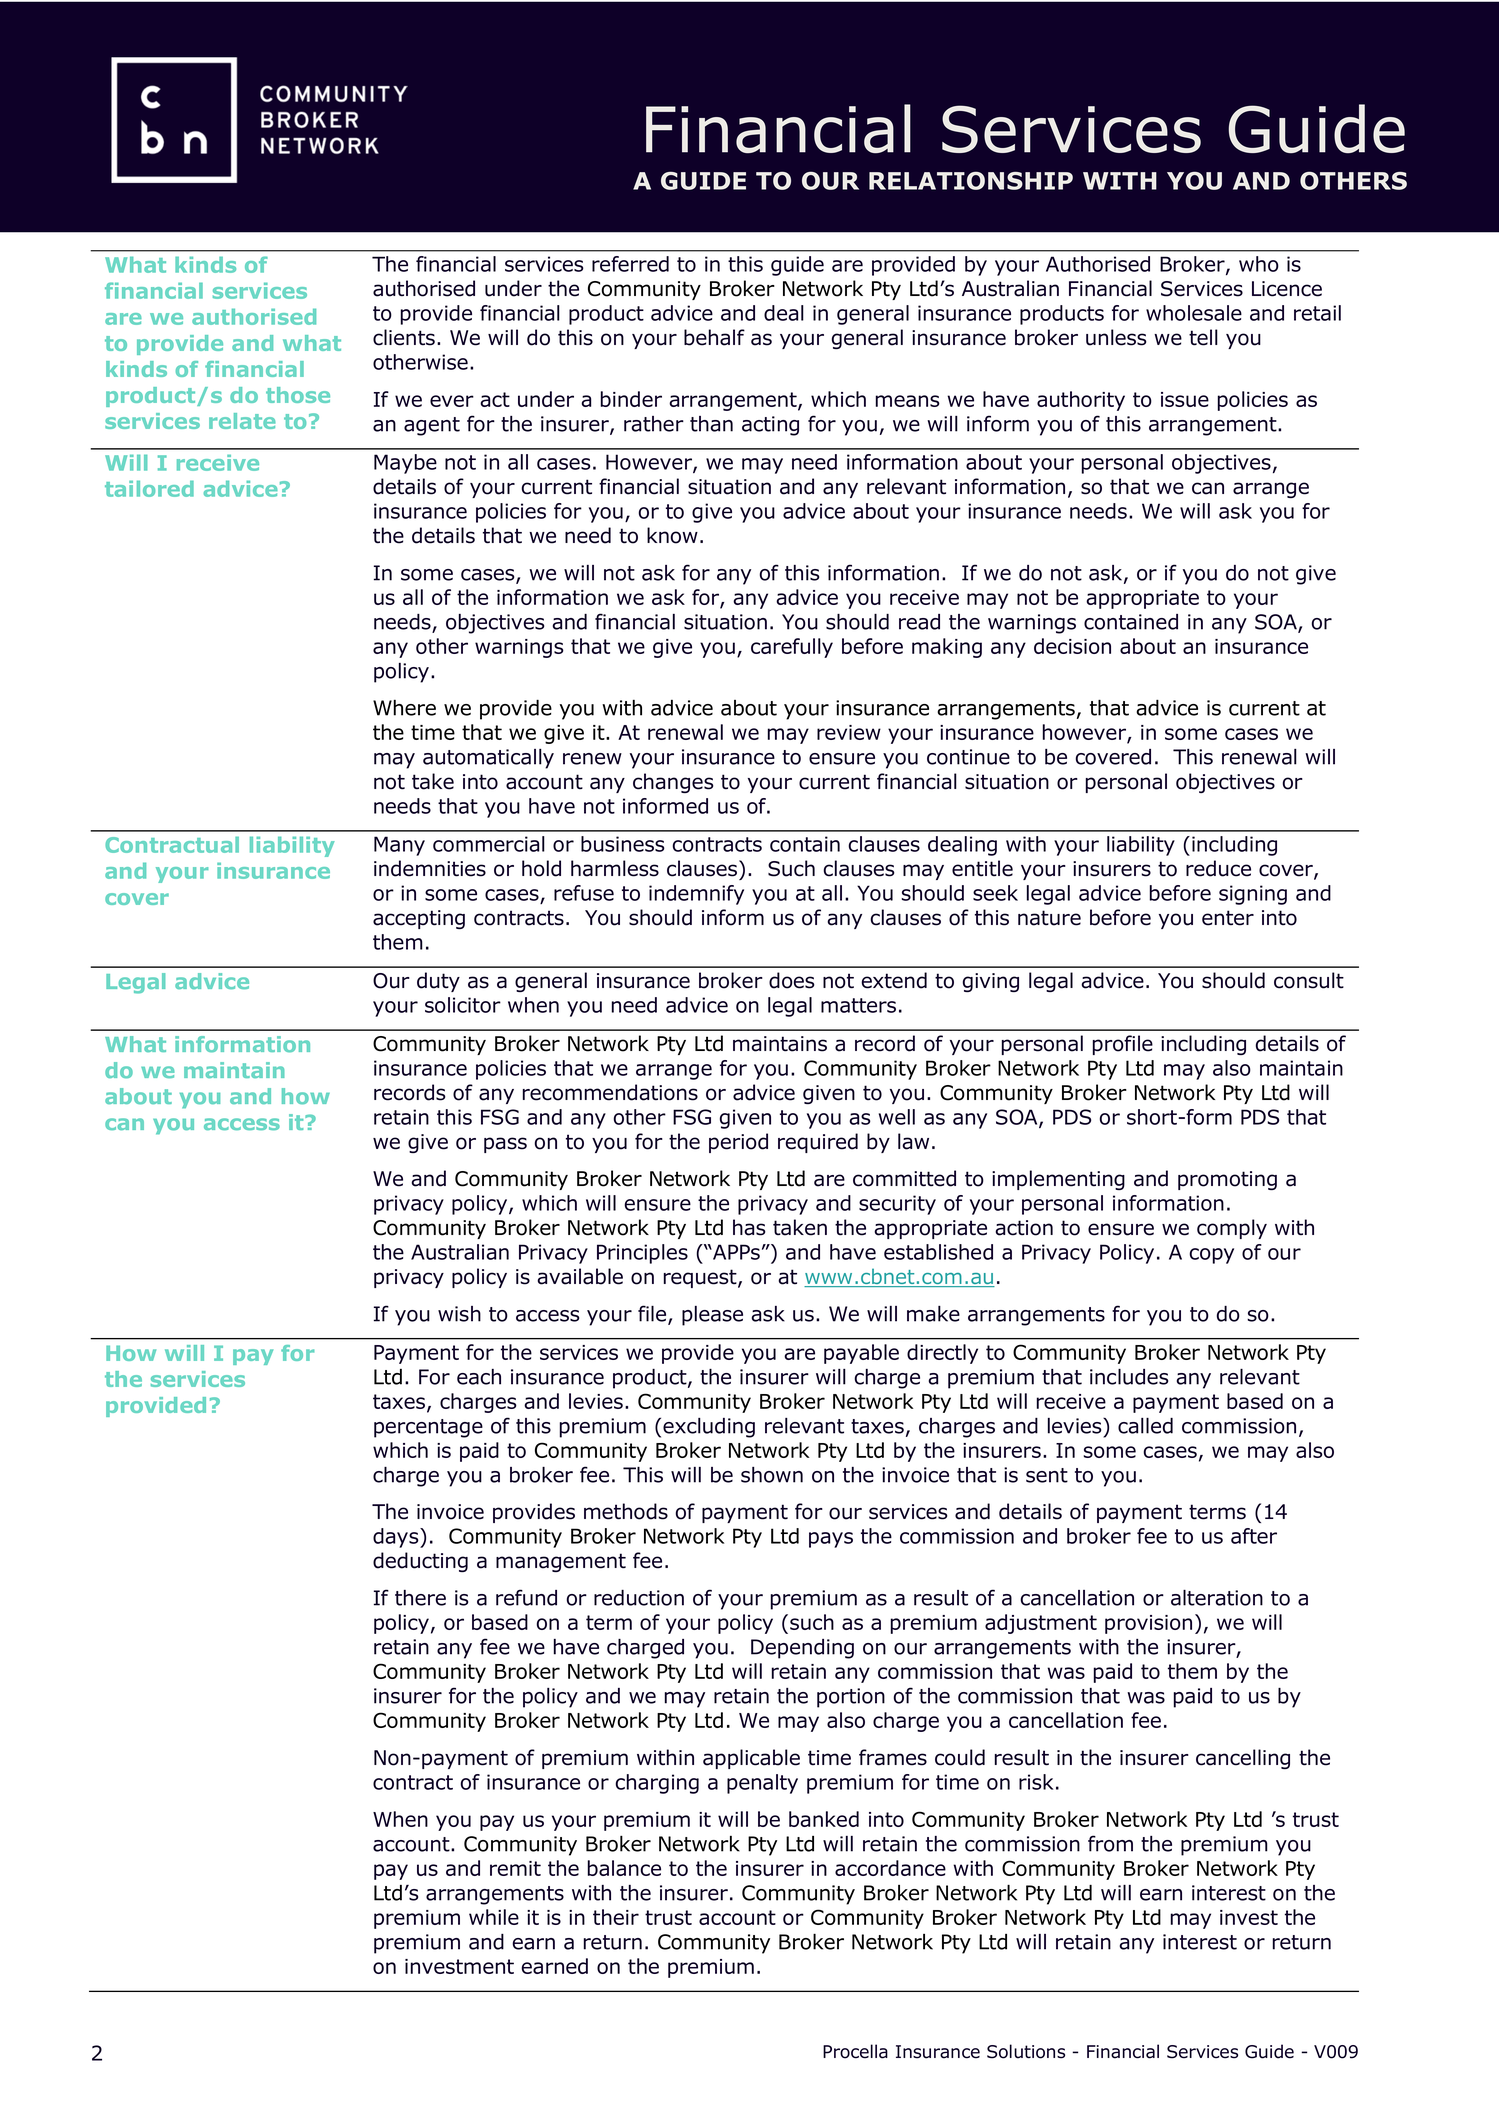 This image has width=1499, height=2122. I want to click on pays, so click(831, 1540).
